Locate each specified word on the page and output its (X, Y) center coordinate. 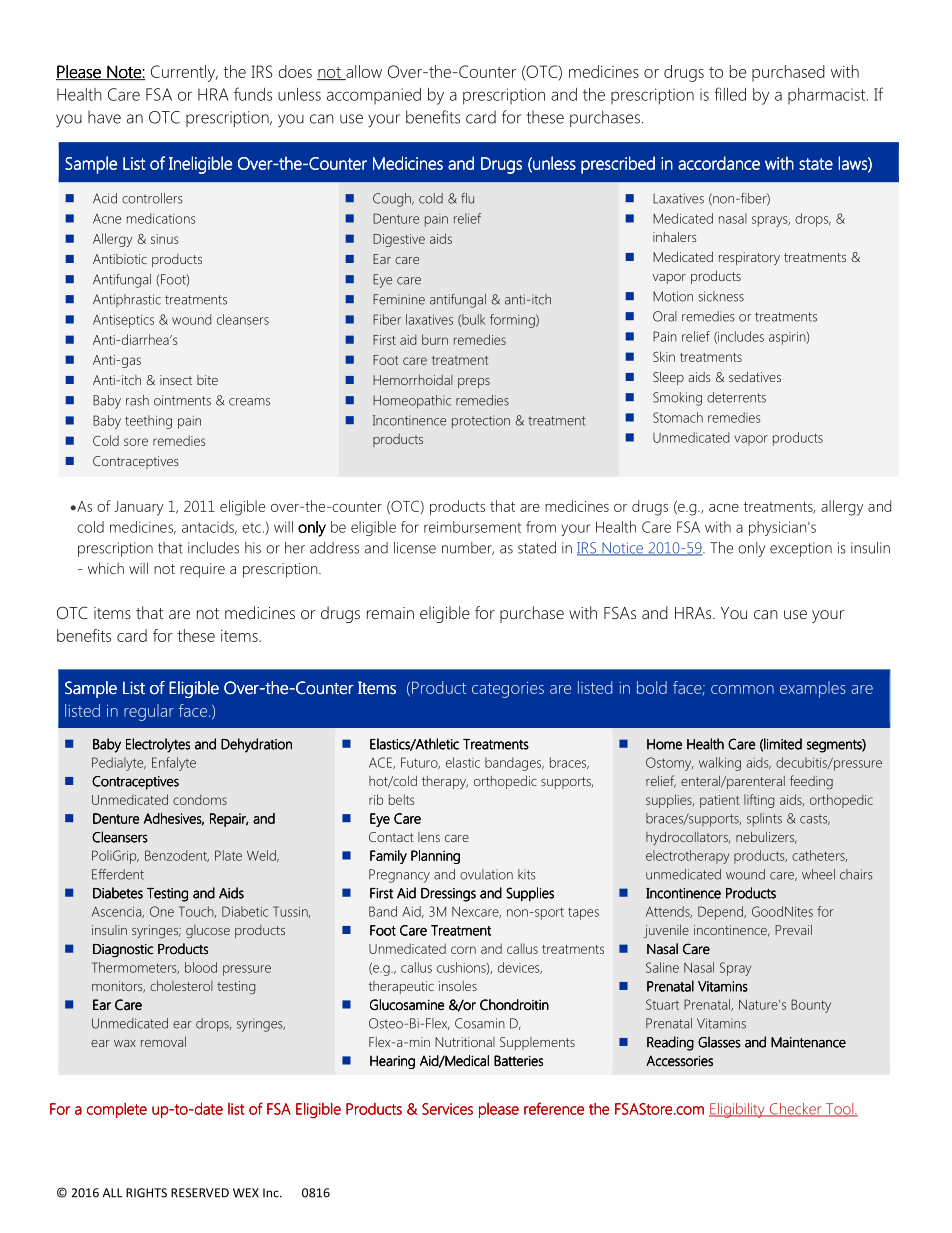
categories (508, 690)
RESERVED (200, 1193)
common (742, 689)
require (202, 570)
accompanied (374, 96)
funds (253, 94)
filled (730, 94)
